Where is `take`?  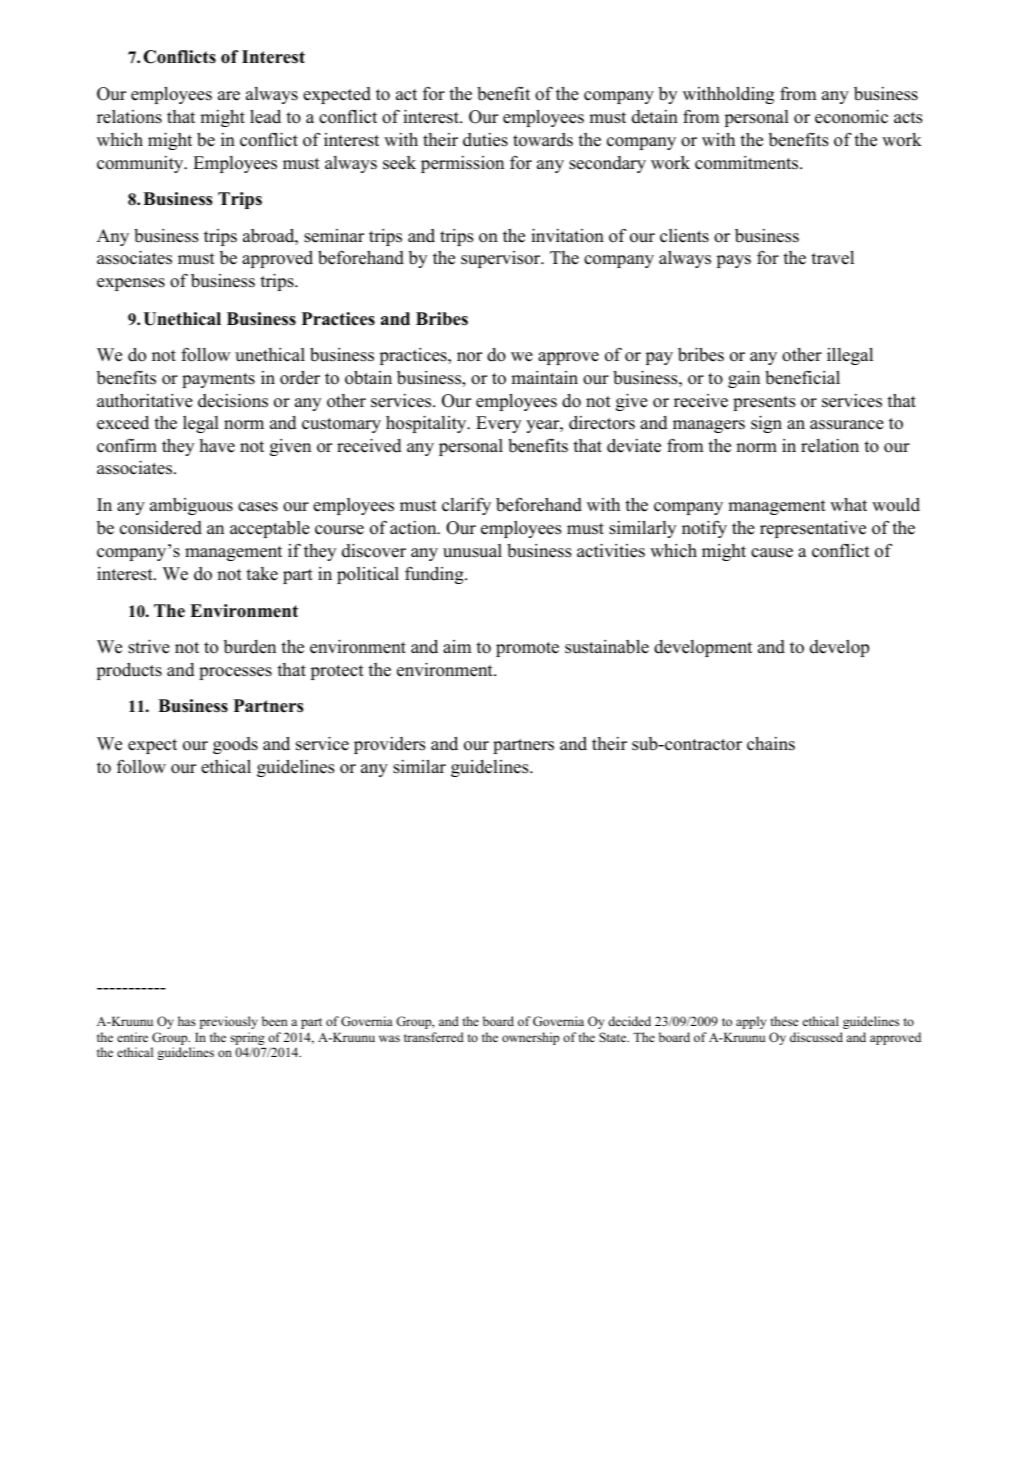 take is located at coordinates (262, 574).
